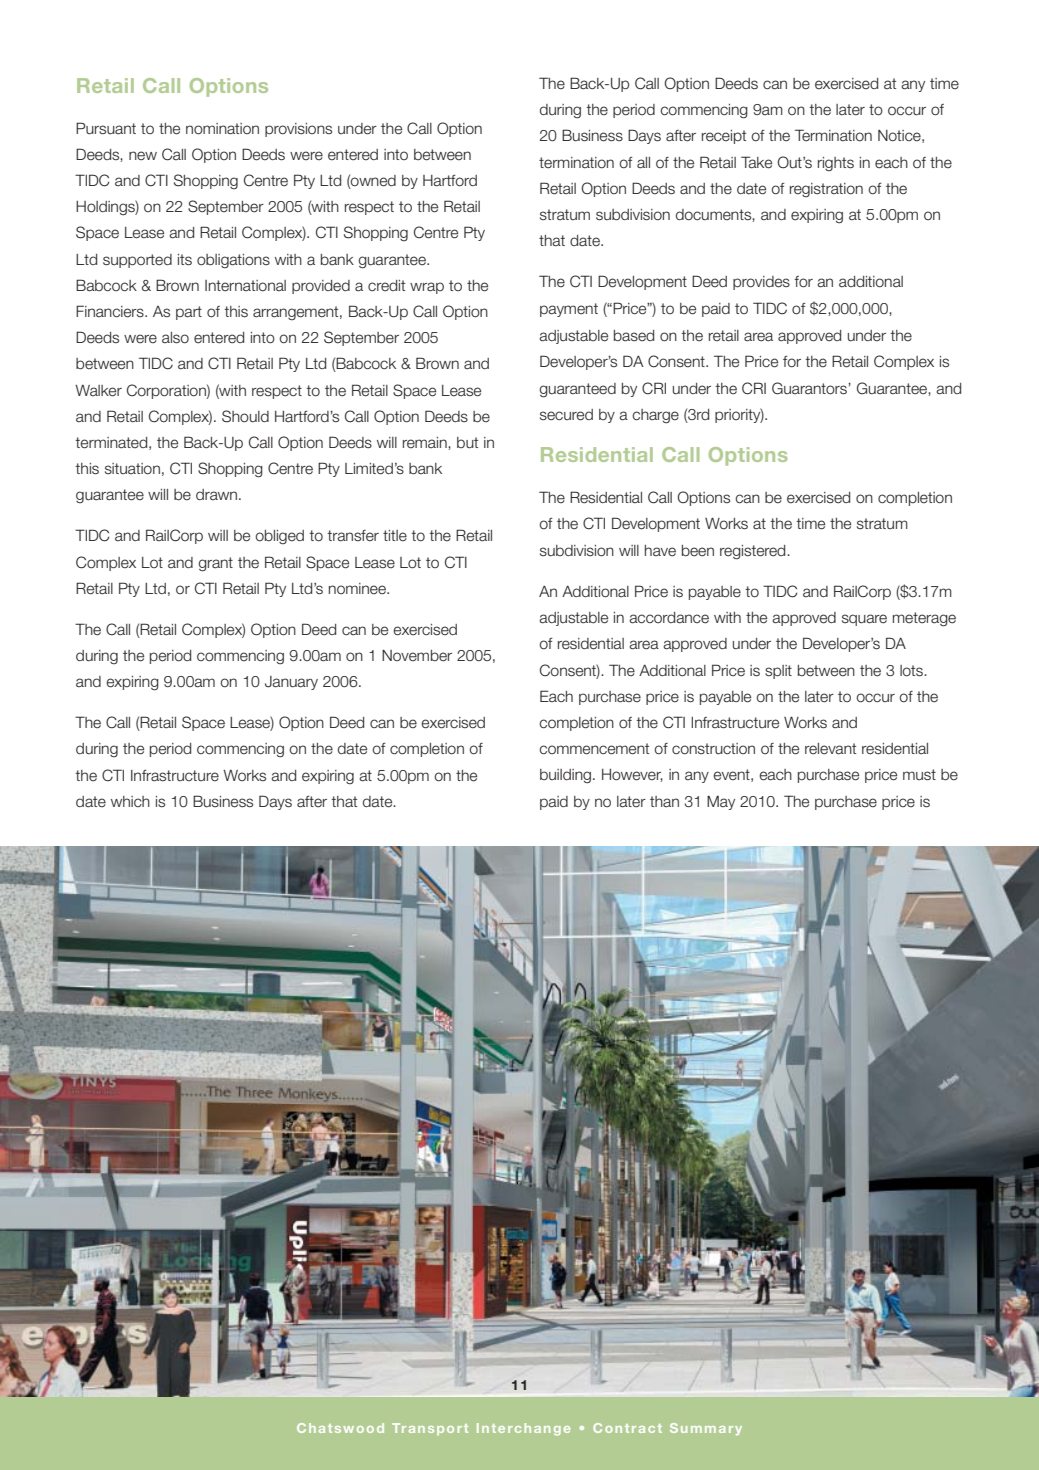  Describe the element at coordinates (836, 164) in the screenshot. I see `rights` at that location.
